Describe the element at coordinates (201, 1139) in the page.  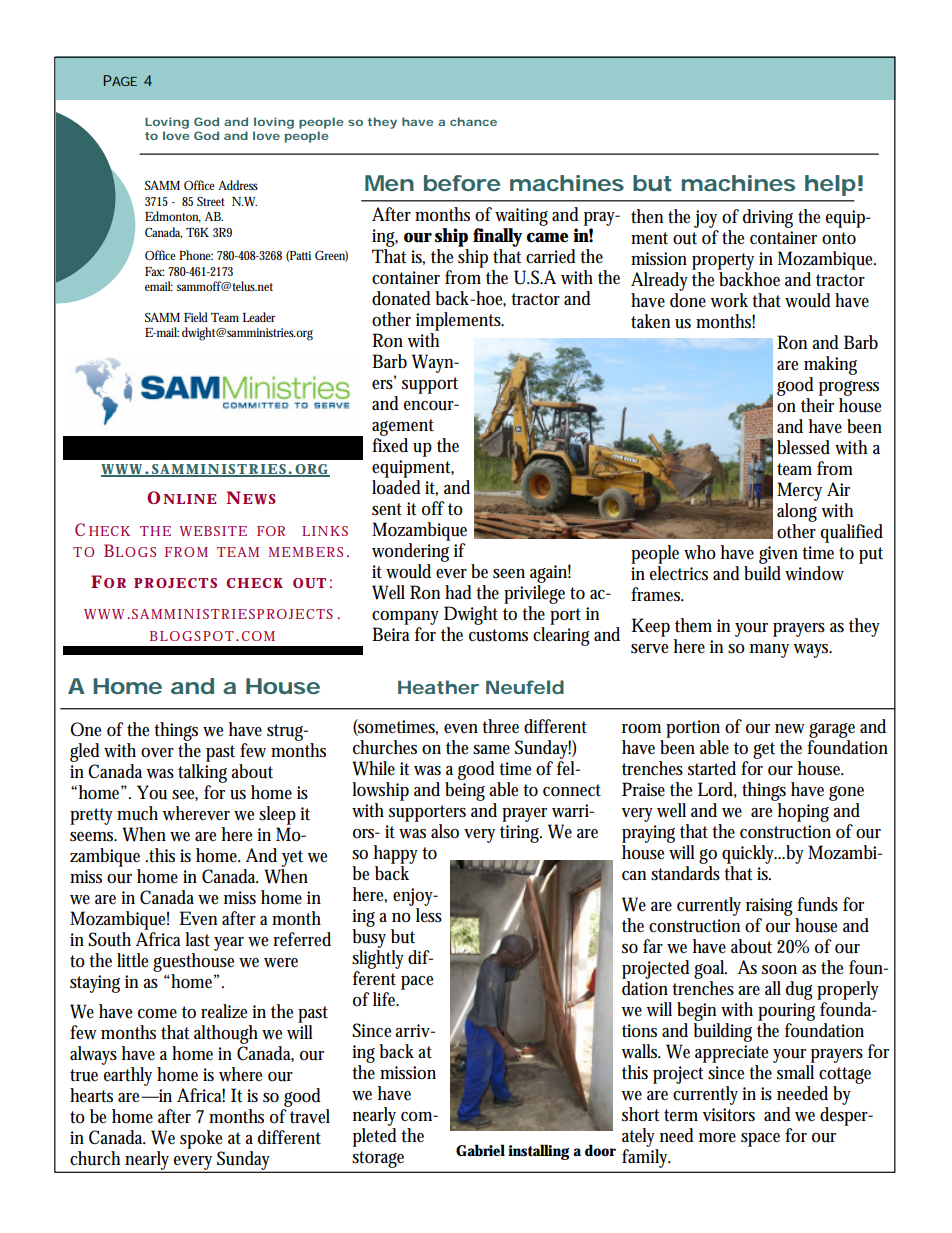
I see `spoke` at that location.
